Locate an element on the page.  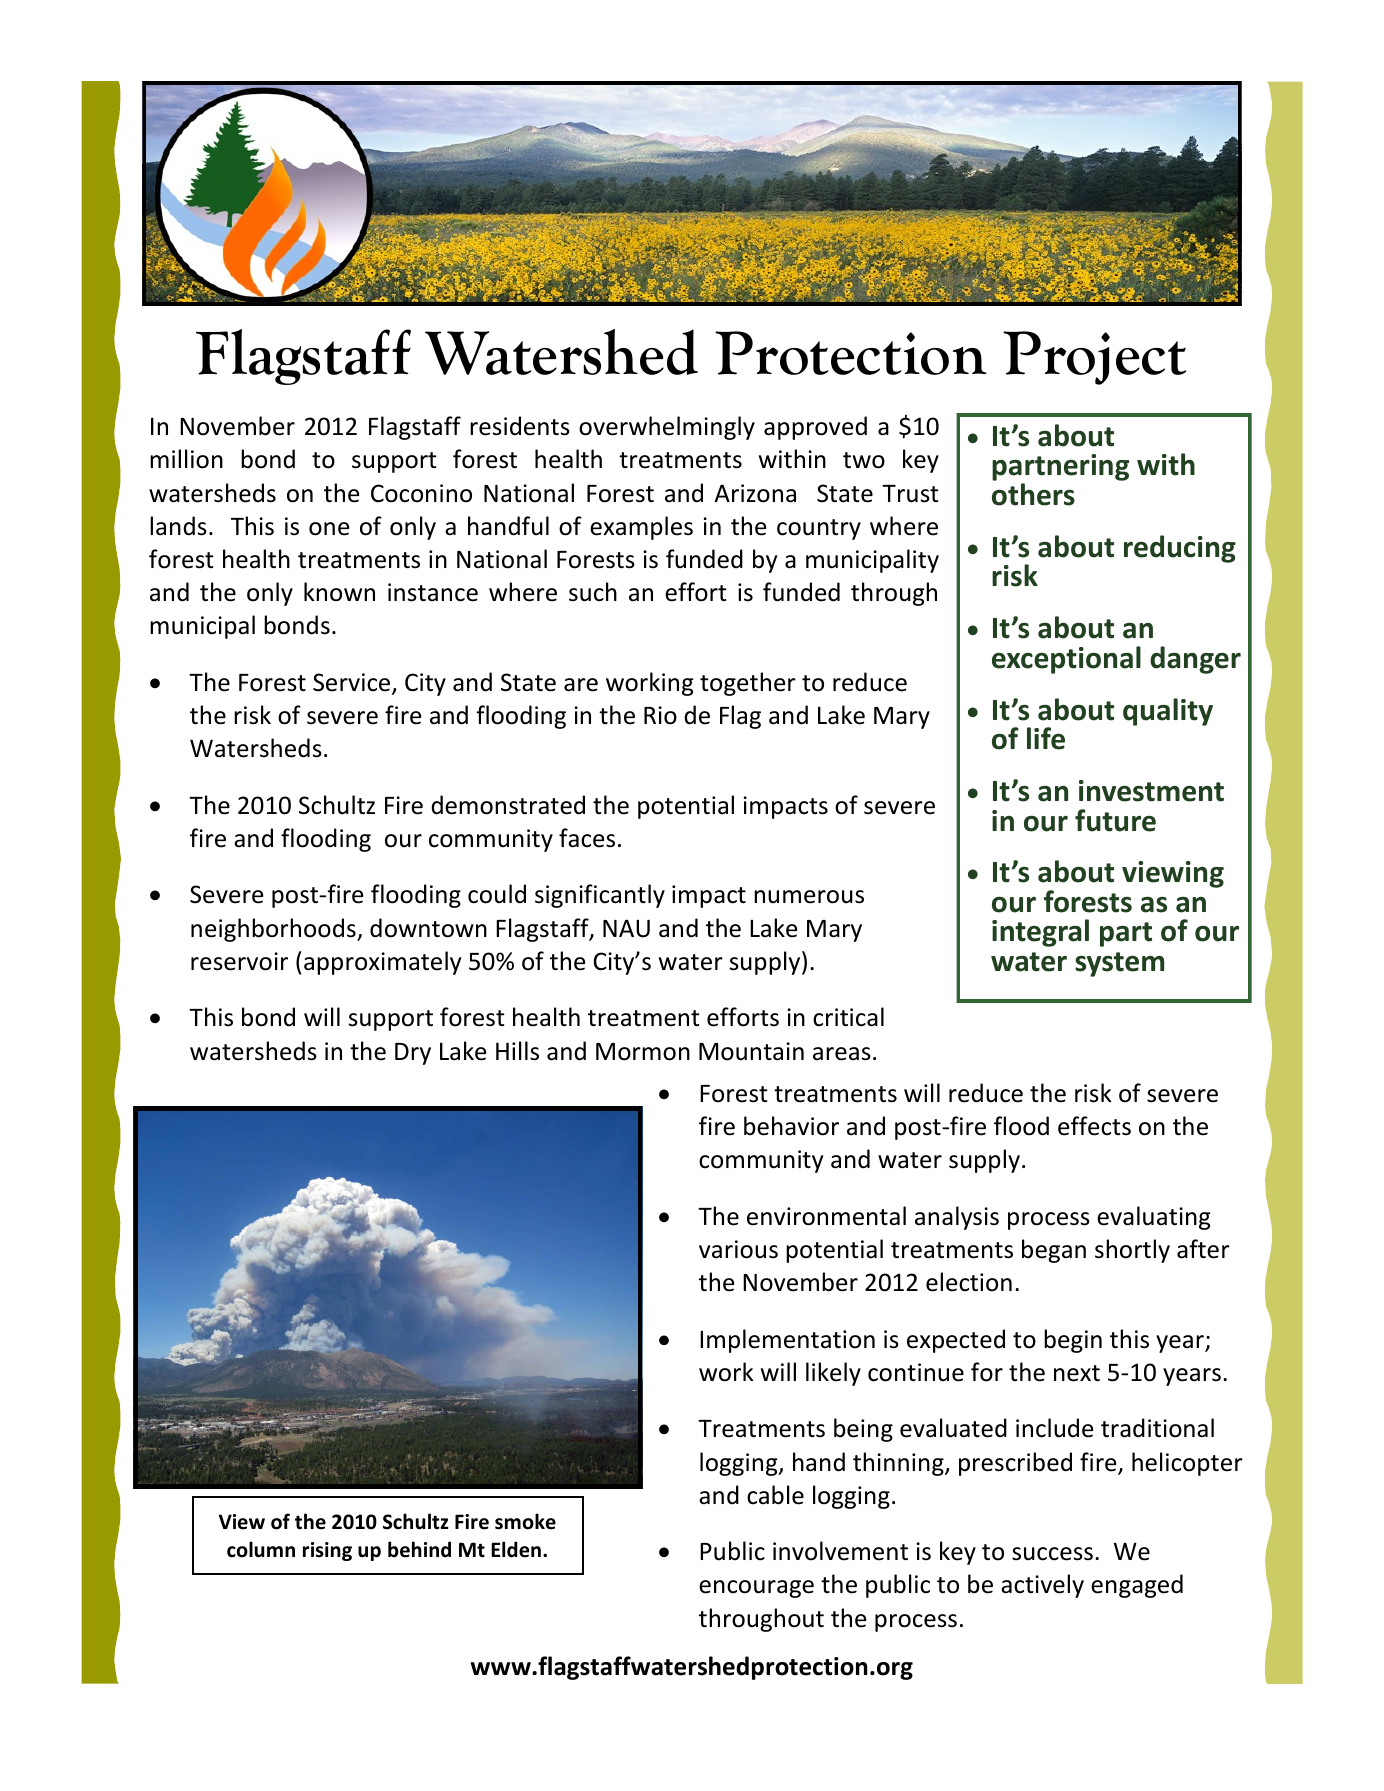
Mormon is located at coordinates (643, 1052).
